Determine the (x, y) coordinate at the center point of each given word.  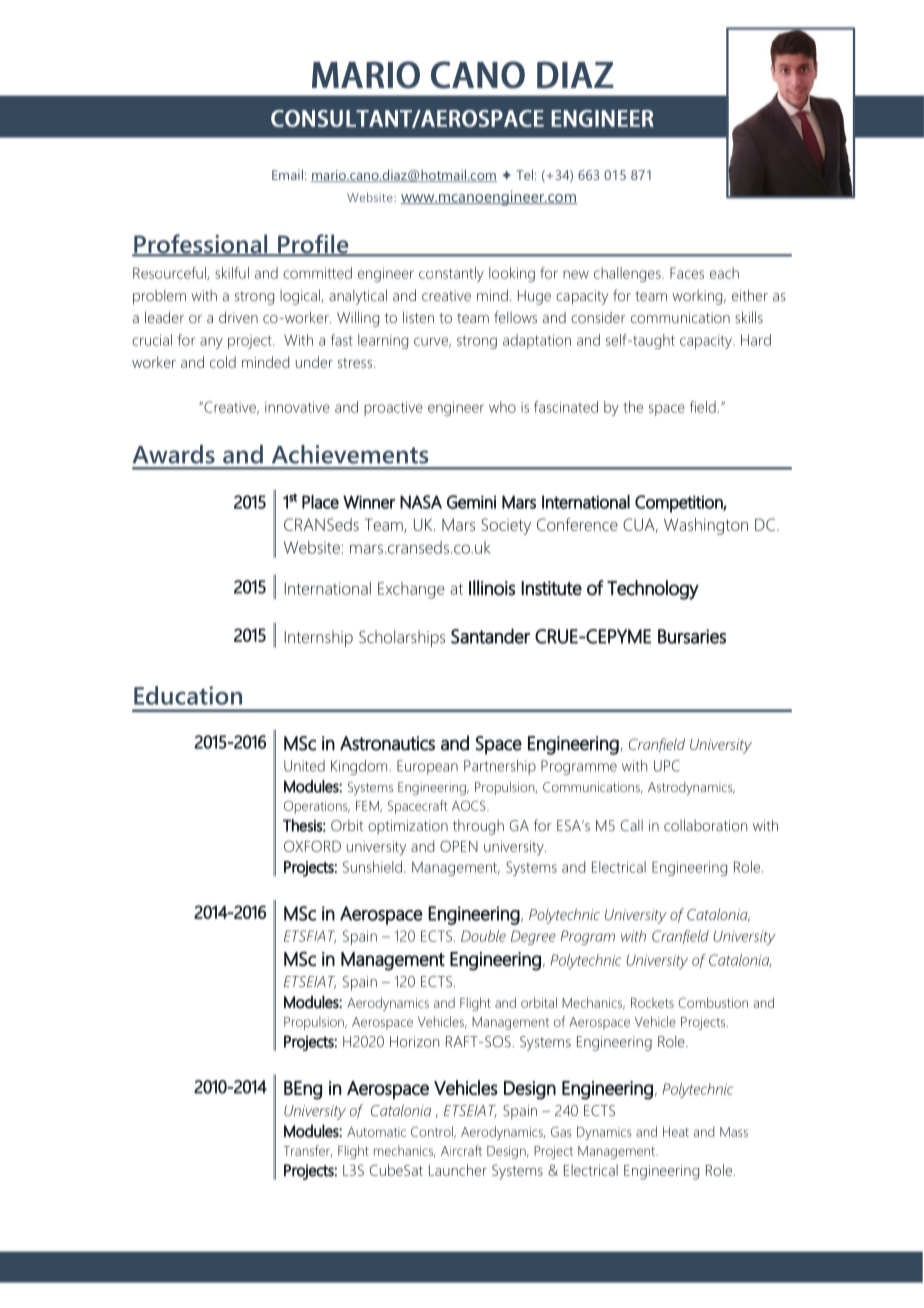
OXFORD (312, 846)
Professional (201, 245)
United (304, 766)
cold (223, 362)
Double (483, 936)
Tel (524, 174)
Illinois (492, 588)
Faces (687, 273)
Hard (756, 340)
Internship (319, 638)
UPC (667, 766)
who (502, 407)
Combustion (713, 1002)
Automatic (376, 1132)
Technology (653, 590)
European (427, 767)
